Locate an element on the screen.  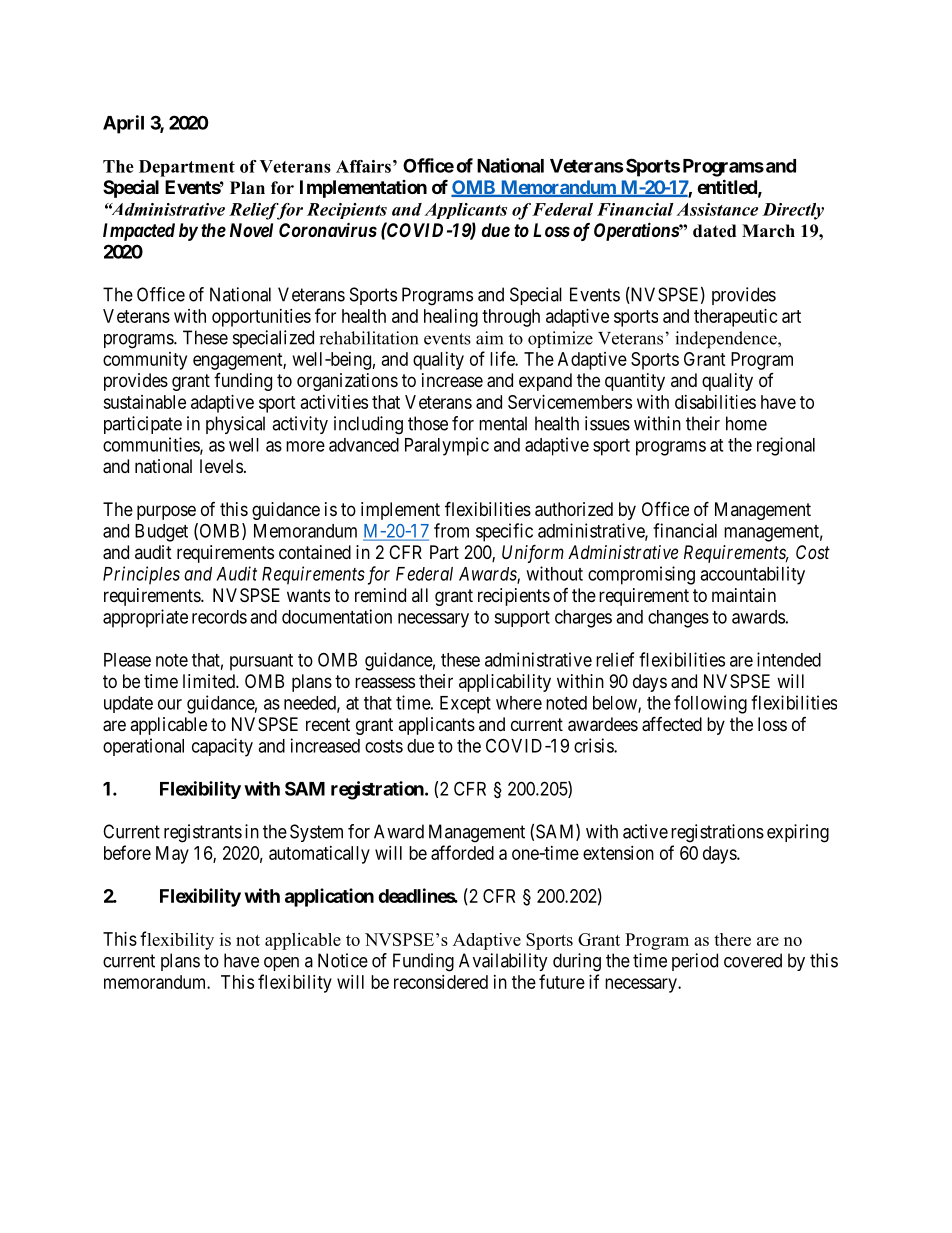
Except is located at coordinates (465, 705).
